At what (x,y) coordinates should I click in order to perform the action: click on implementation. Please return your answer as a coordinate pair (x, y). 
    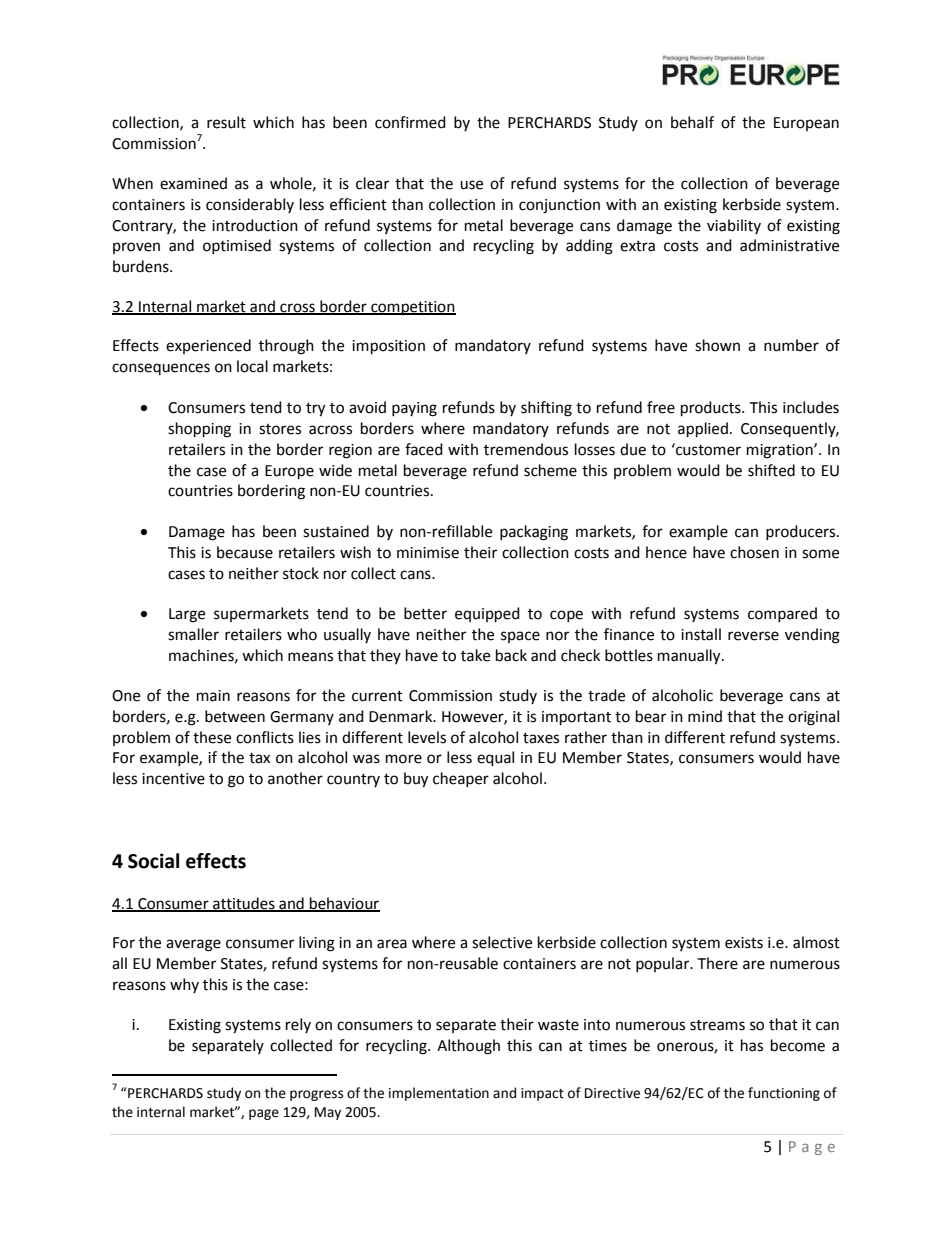
    Looking at the image, I should click on (439, 1094).
